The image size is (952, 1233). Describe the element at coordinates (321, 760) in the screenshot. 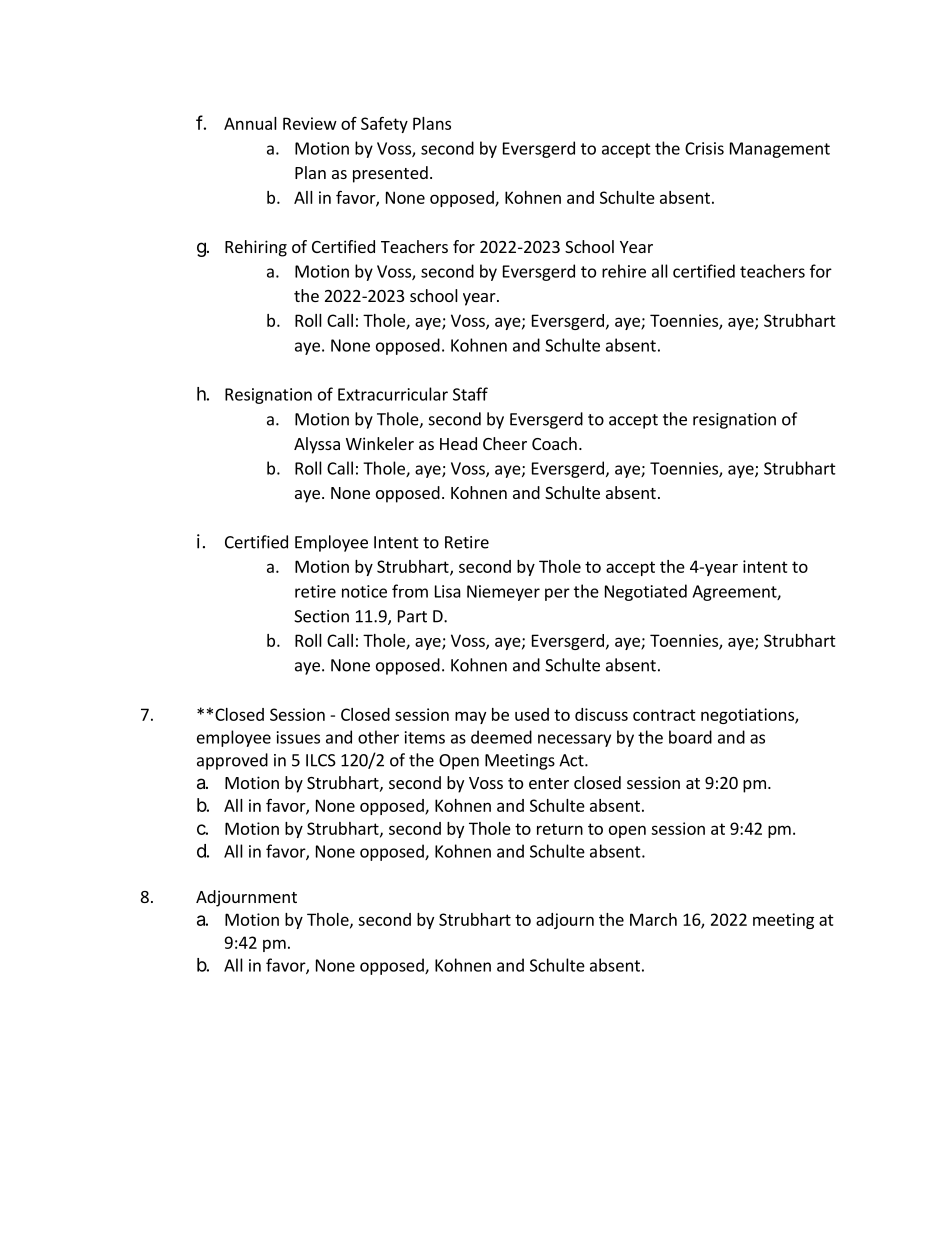

I see `ILCS` at that location.
